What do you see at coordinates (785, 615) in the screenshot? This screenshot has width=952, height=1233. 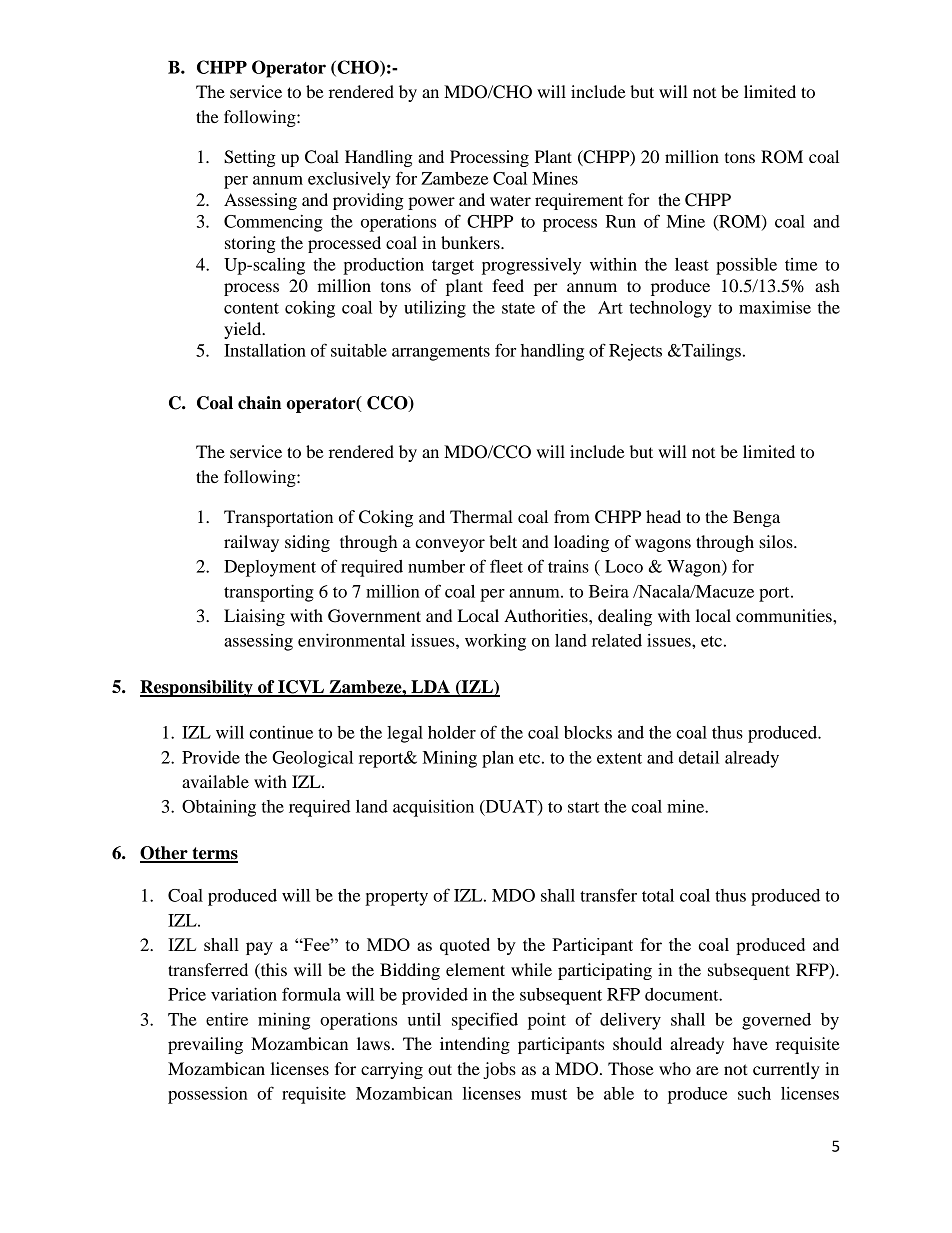 I see `communities` at bounding box center [785, 615].
